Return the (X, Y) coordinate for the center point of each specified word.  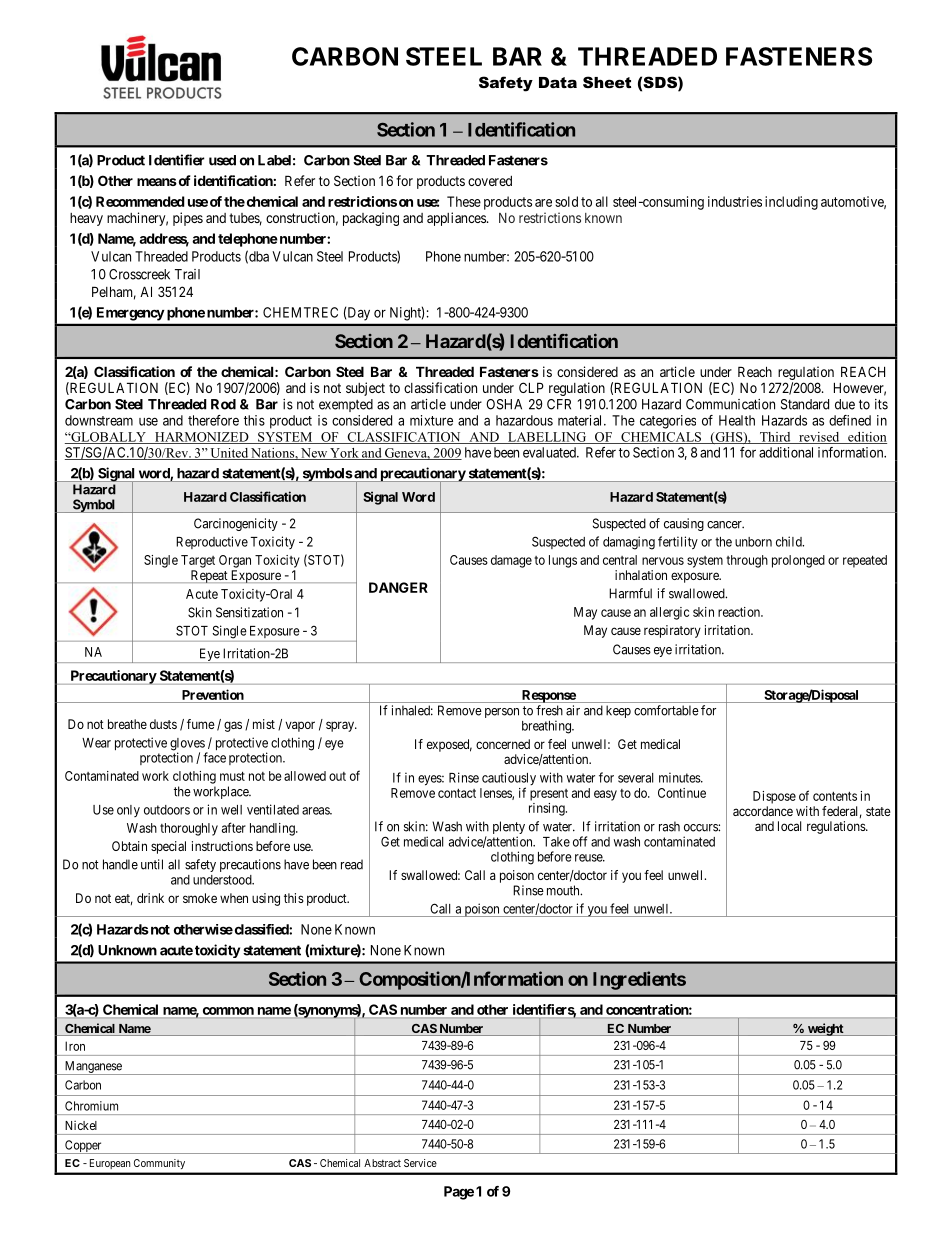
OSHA (504, 404)
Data (558, 82)
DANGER (398, 587)
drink (150, 898)
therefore (213, 420)
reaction (740, 612)
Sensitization (249, 612)
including (791, 203)
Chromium (91, 1106)
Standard (805, 404)
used (222, 160)
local (789, 826)
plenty (509, 829)
